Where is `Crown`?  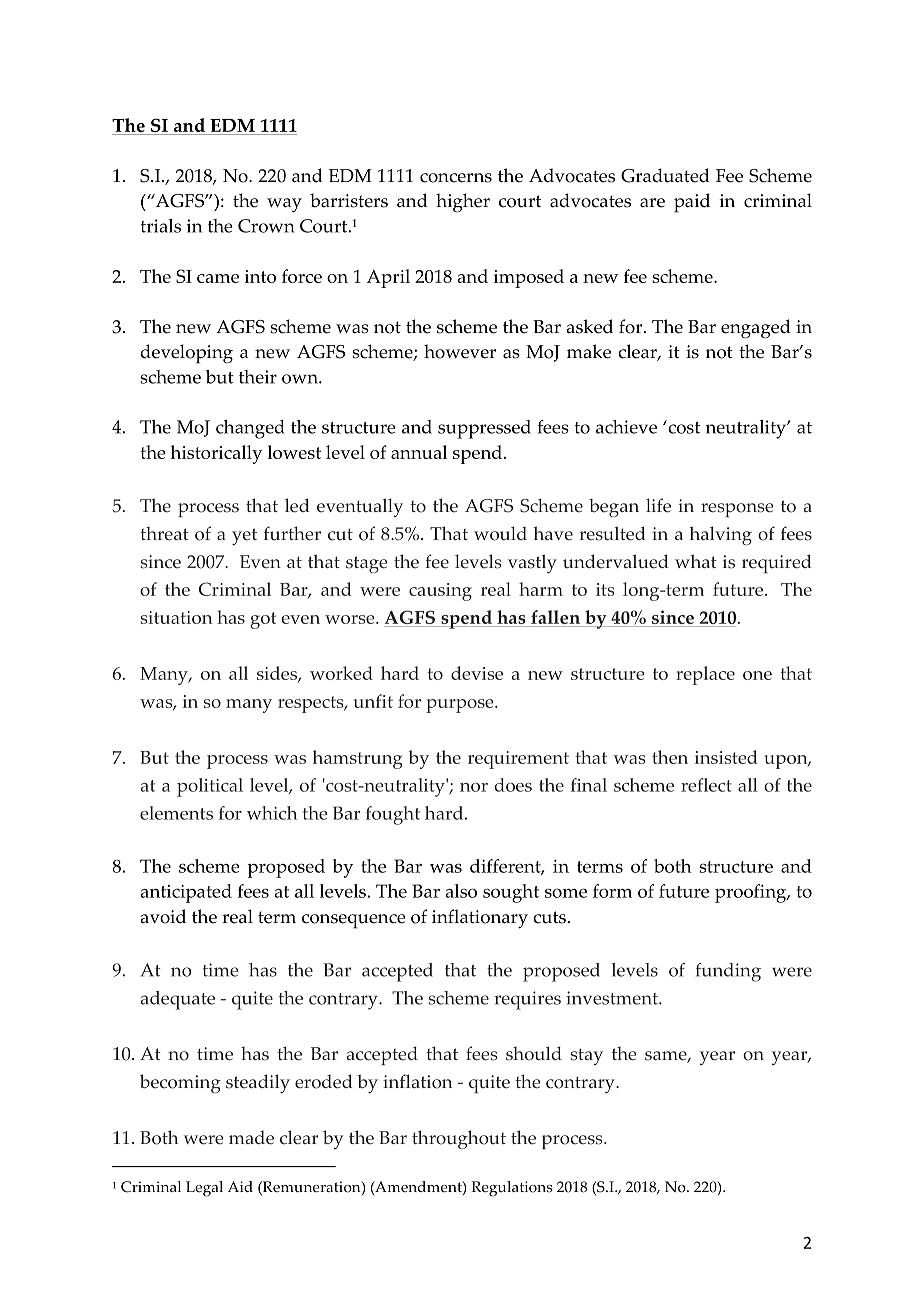 Crown is located at coordinates (266, 226).
